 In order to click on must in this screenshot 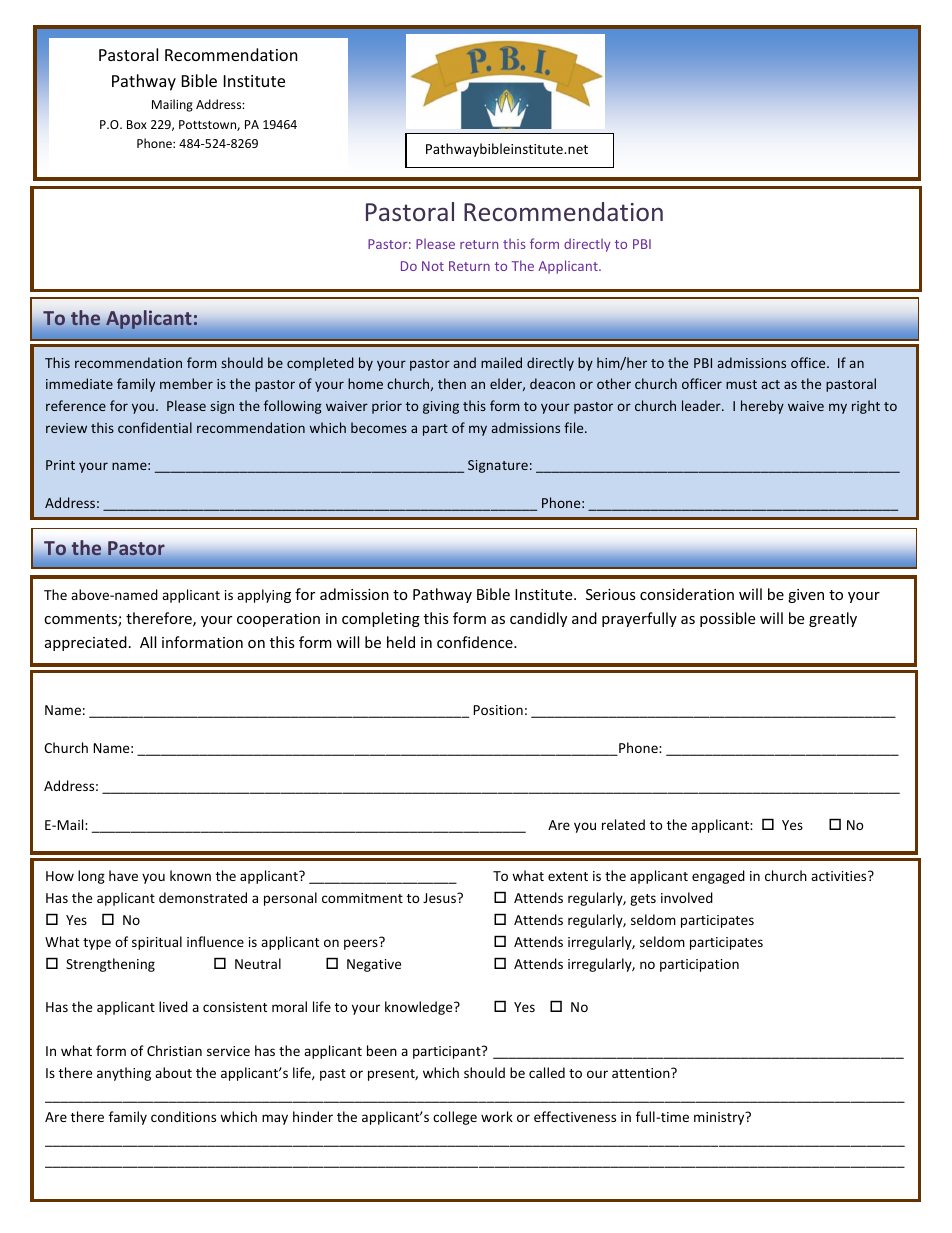, I will do `click(741, 384)`.
